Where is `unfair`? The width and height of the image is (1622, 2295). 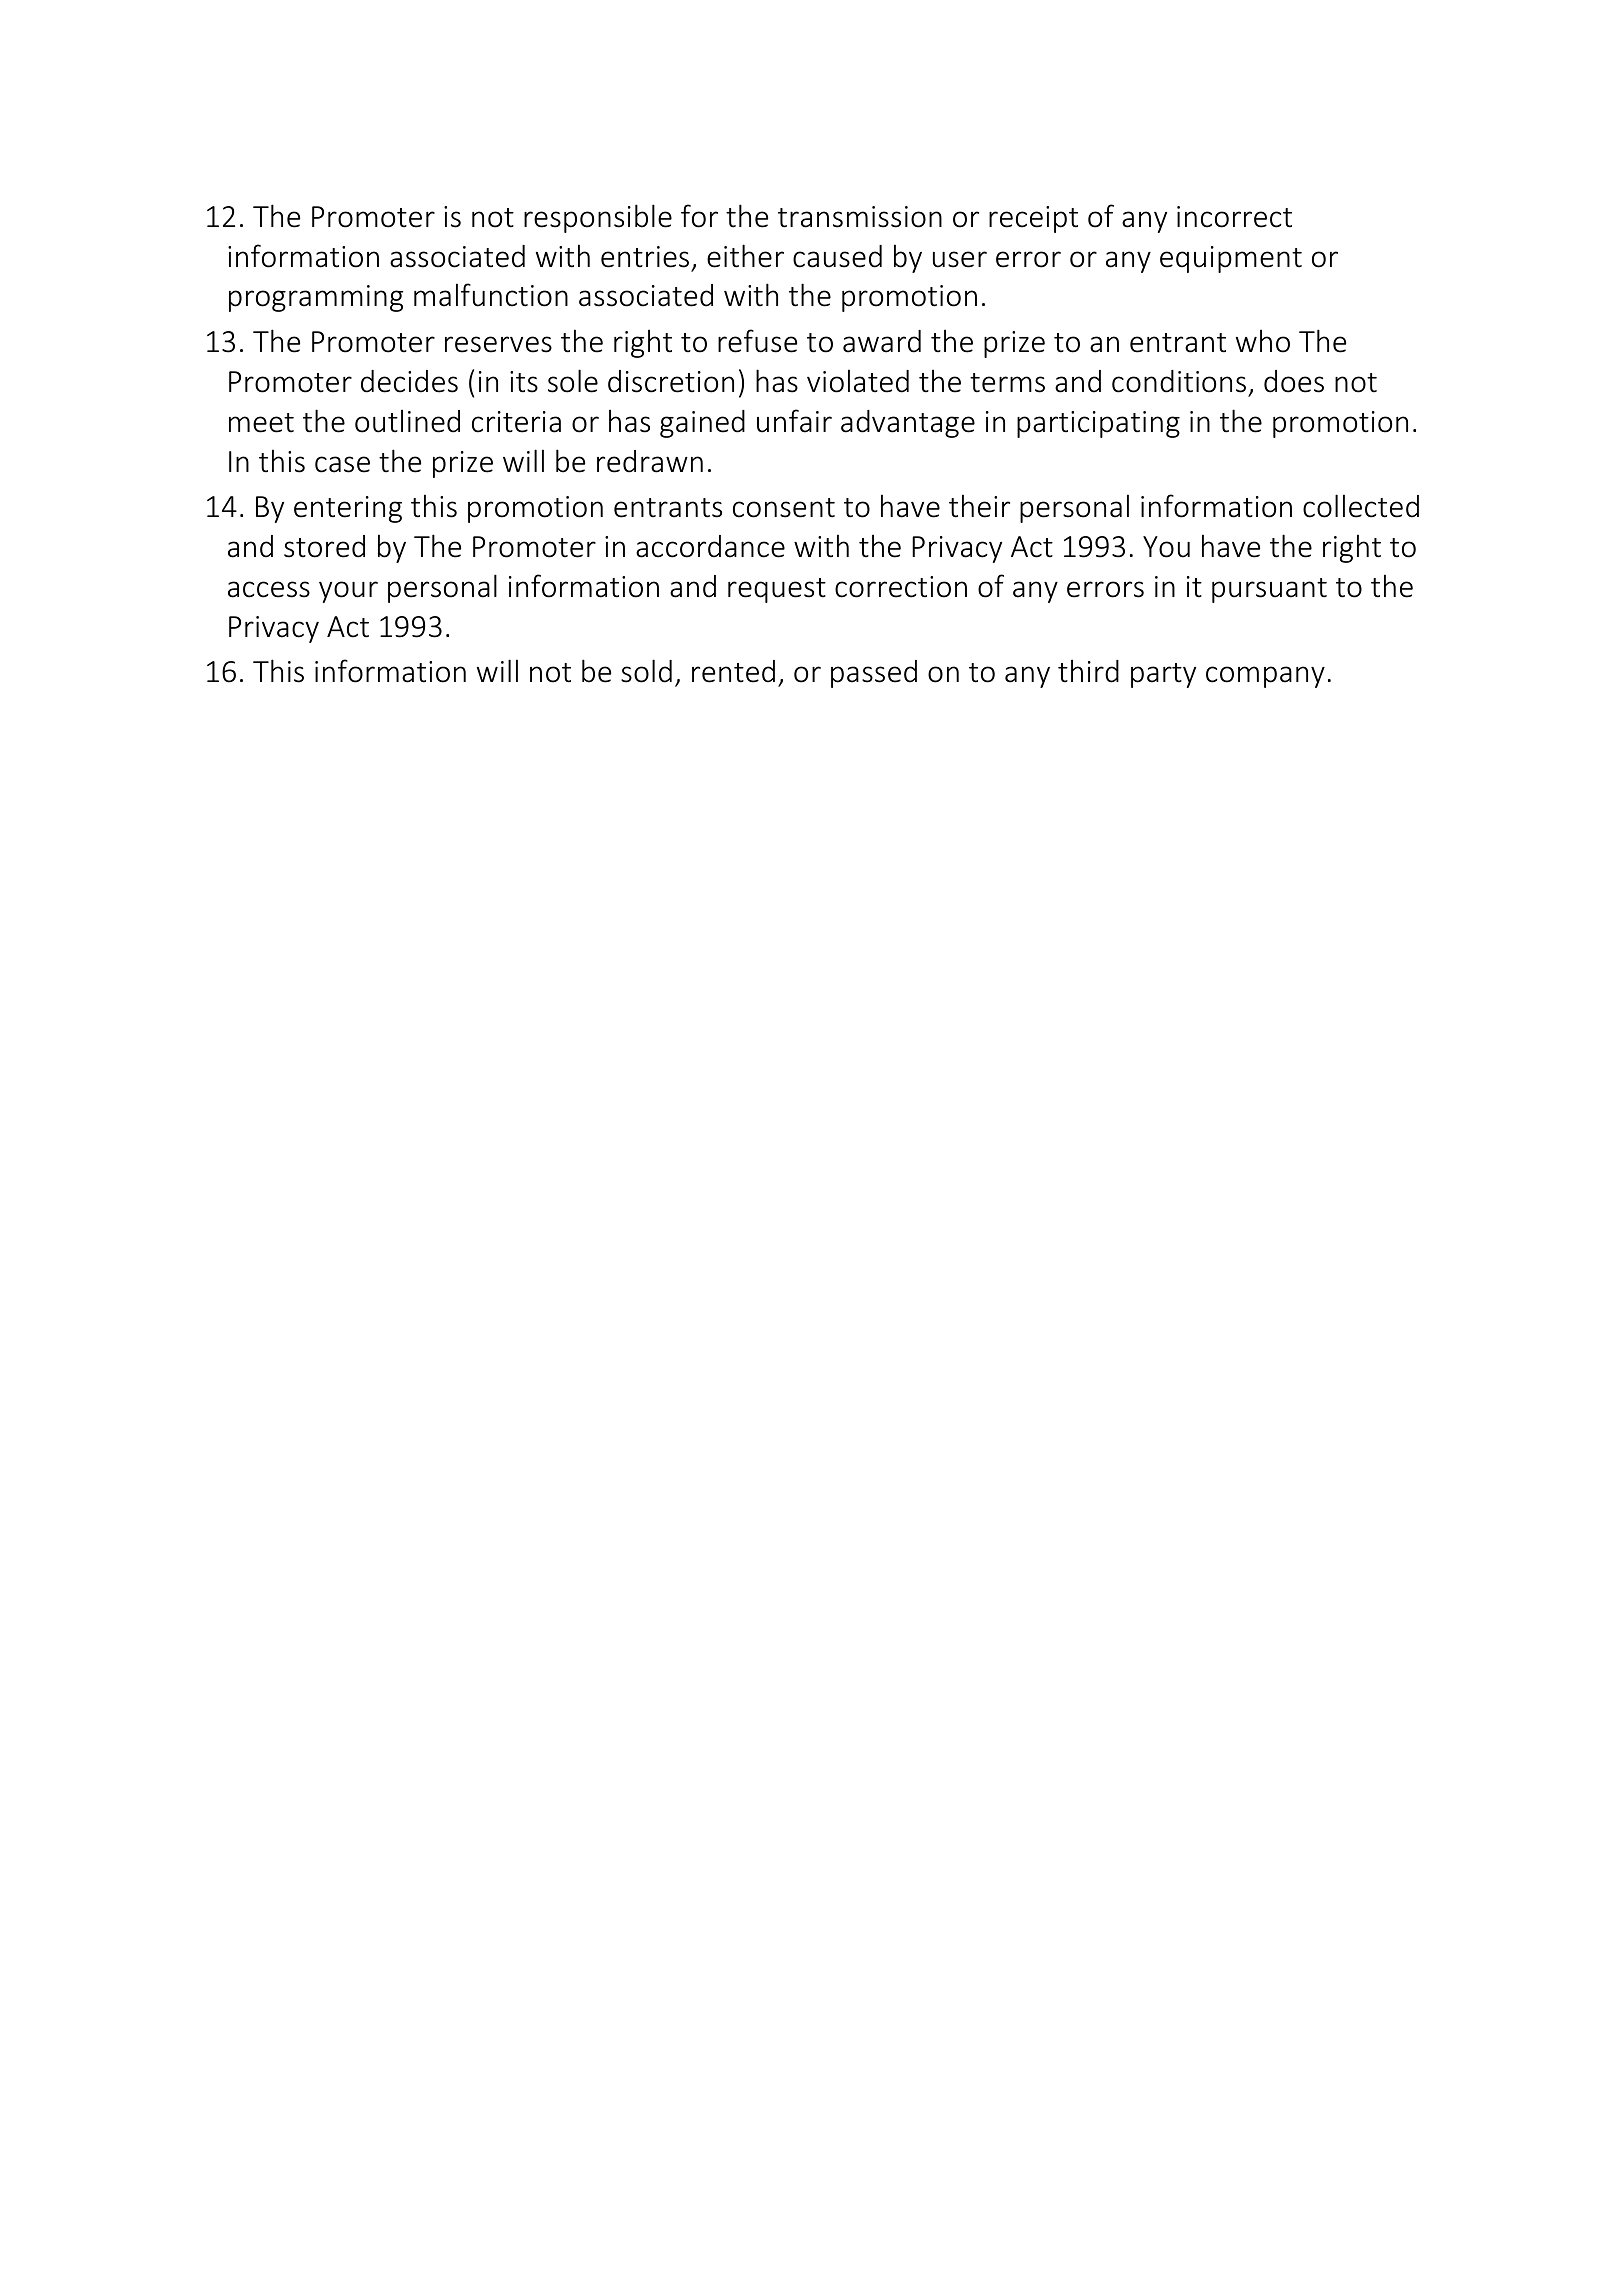 unfair is located at coordinates (794, 421).
